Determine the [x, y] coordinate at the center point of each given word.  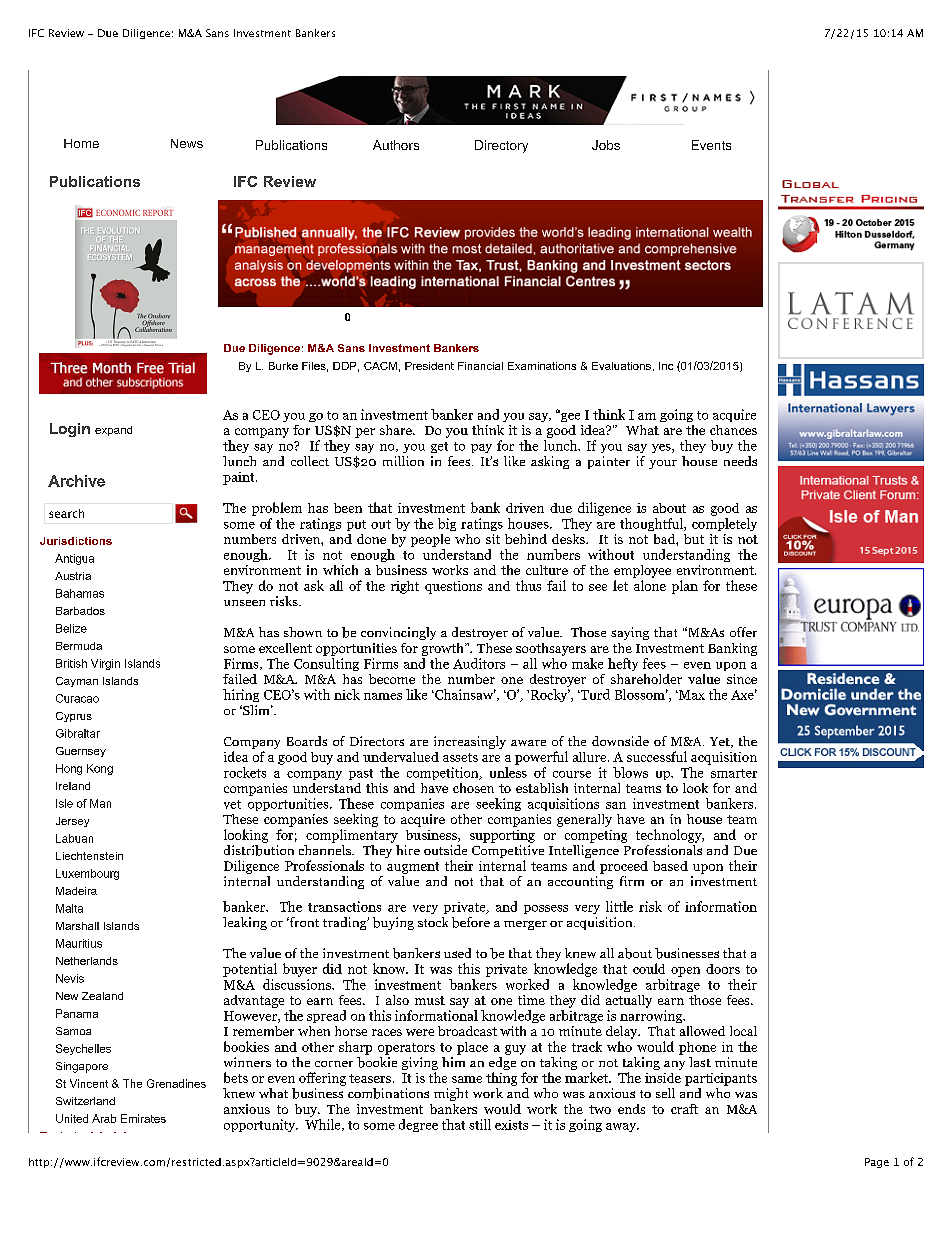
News [187, 143]
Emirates [143, 1118]
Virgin [105, 664]
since [742, 679]
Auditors [479, 663]
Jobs [606, 145]
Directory [501, 146]
